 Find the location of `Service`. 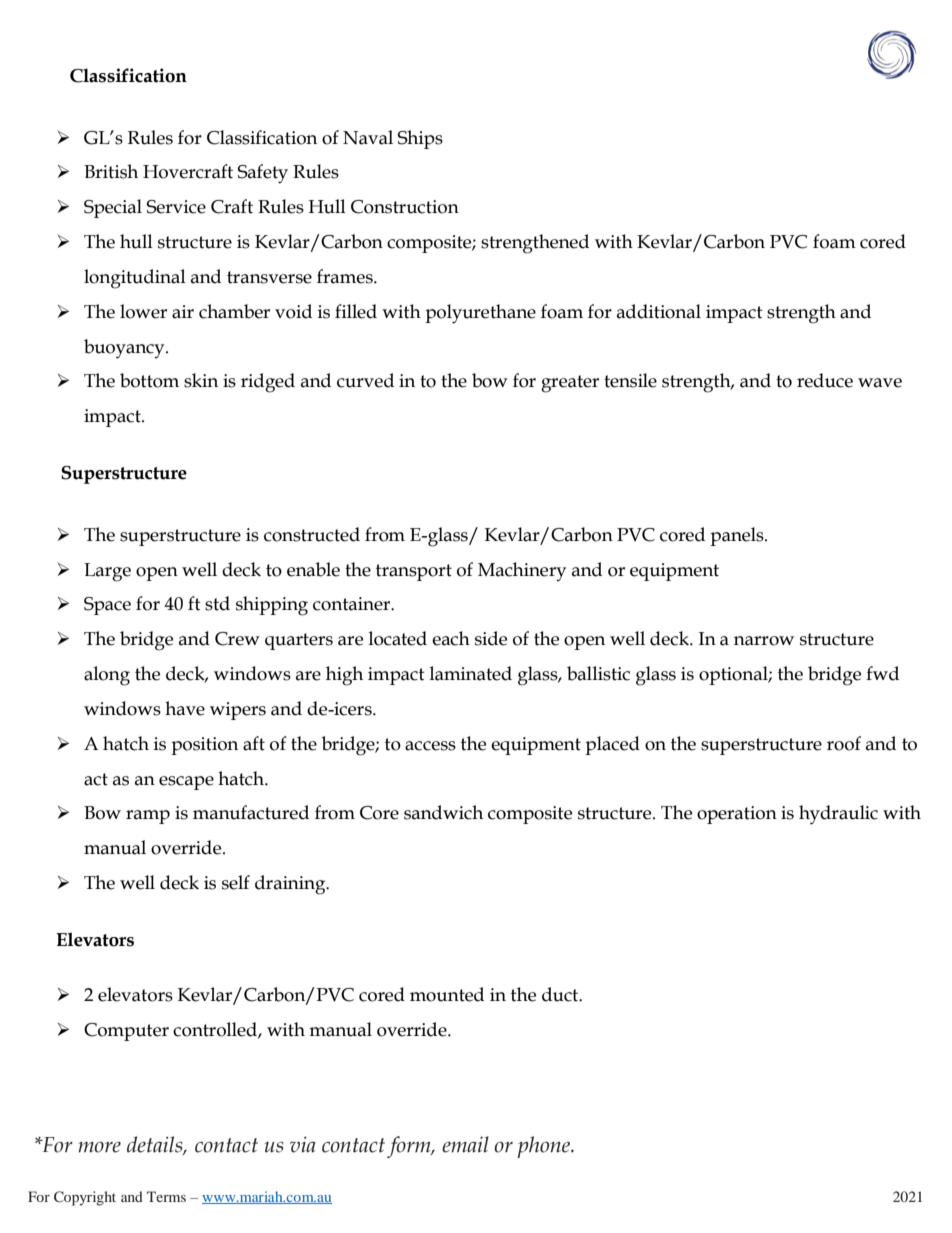

Service is located at coordinates (176, 207).
